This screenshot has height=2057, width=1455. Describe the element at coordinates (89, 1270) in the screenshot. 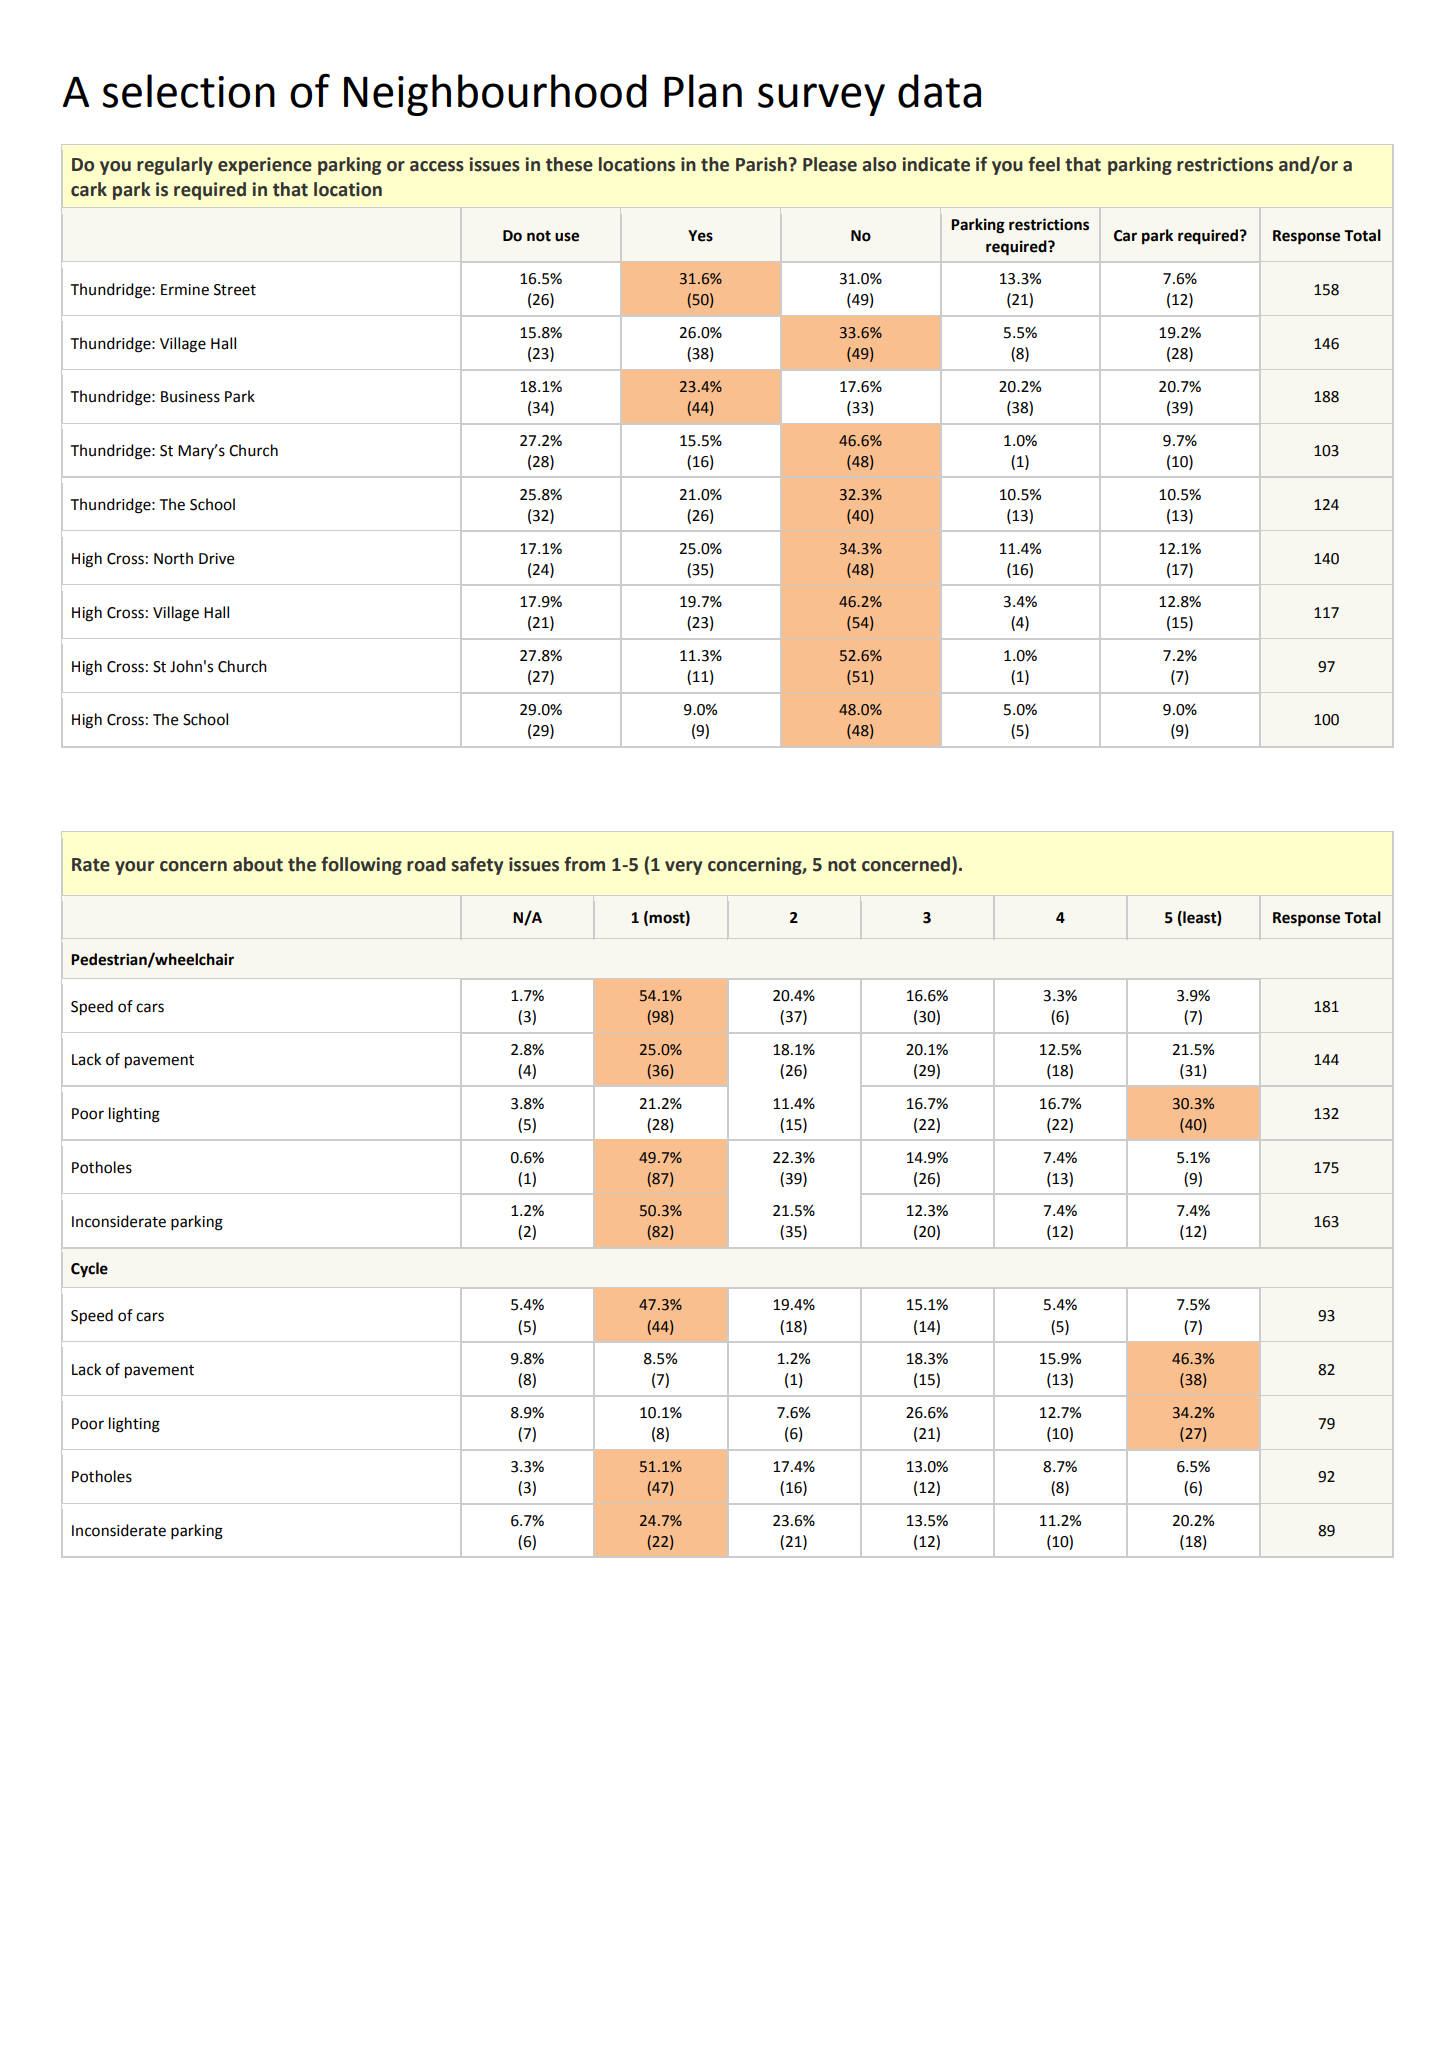

I see `Cycle` at that location.
